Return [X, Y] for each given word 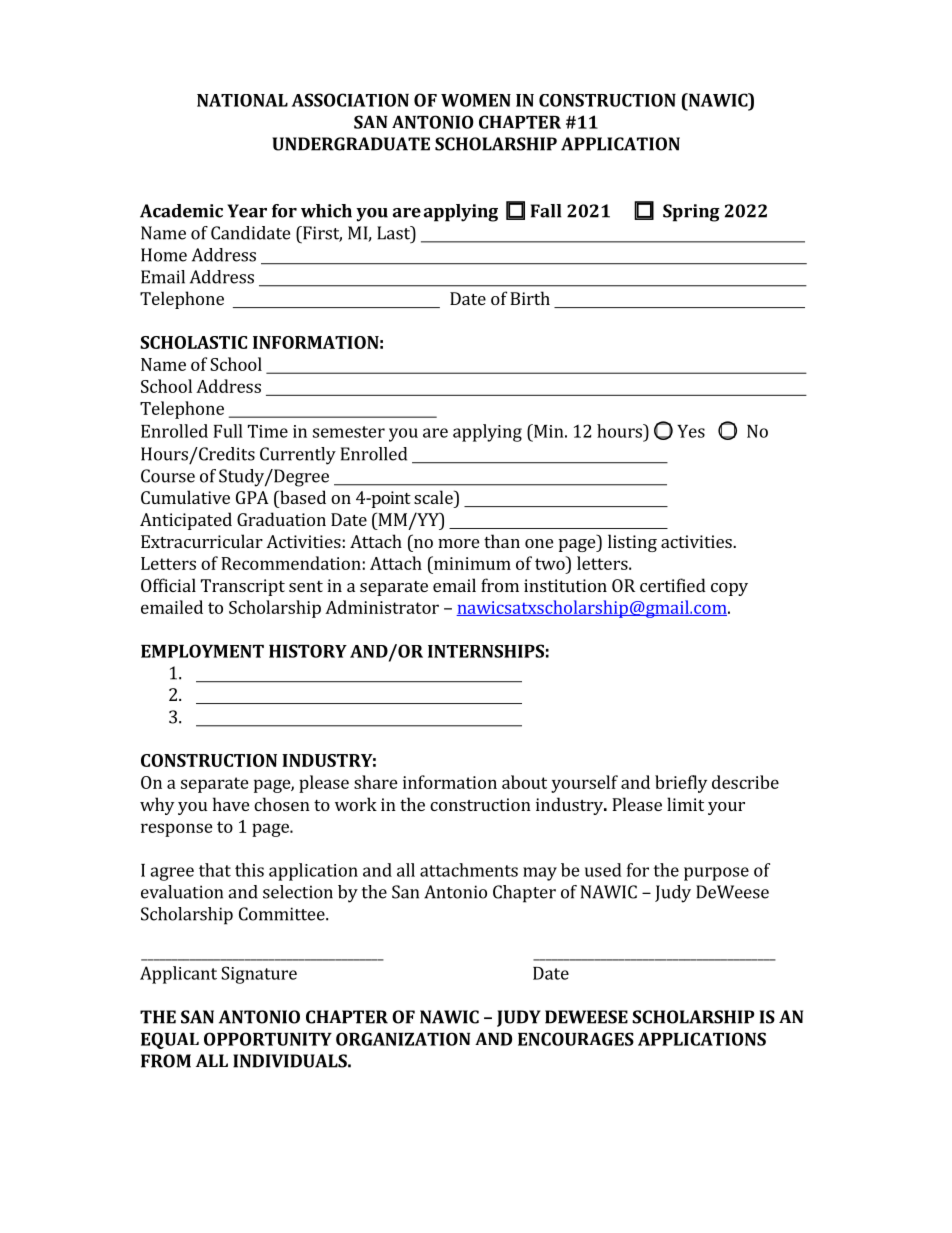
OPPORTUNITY [268, 1039]
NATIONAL [242, 100]
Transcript [243, 587]
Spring [691, 213]
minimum [471, 563]
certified [673, 585]
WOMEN [476, 100]
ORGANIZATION [403, 1039]
